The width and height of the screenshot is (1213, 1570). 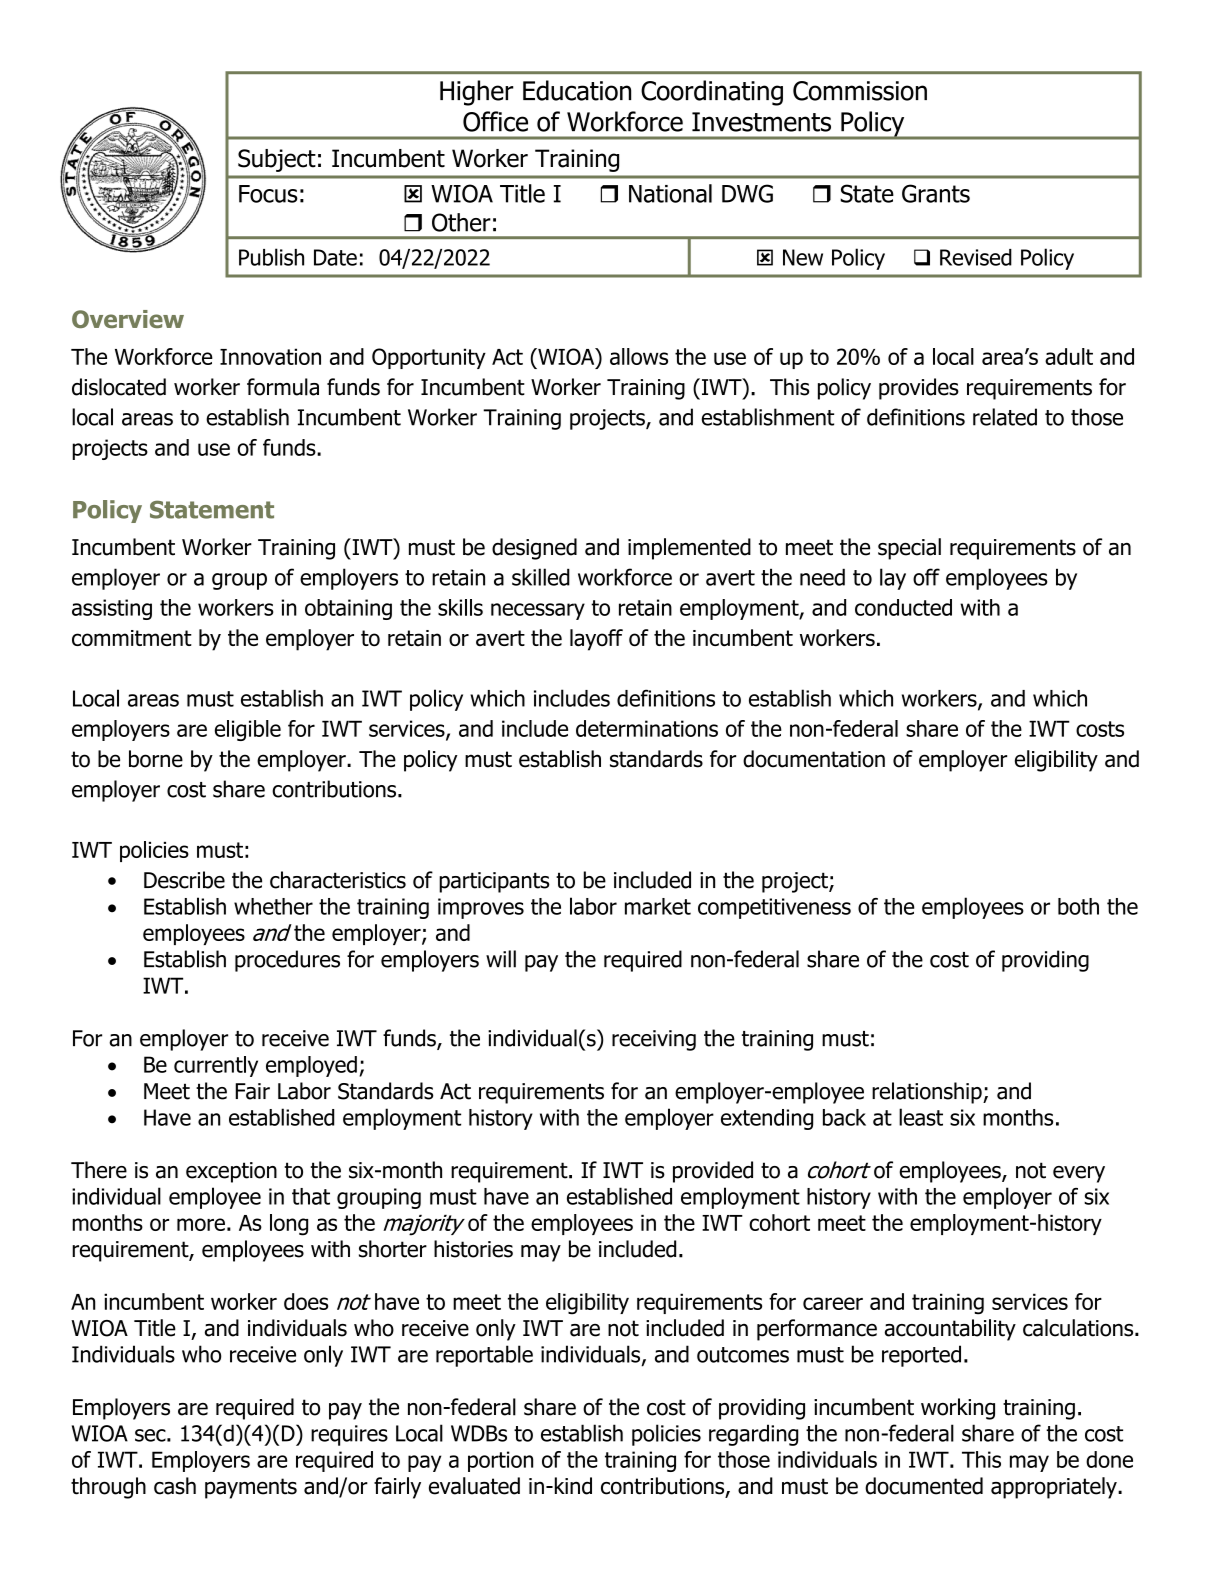 I want to click on working, so click(x=958, y=1409).
